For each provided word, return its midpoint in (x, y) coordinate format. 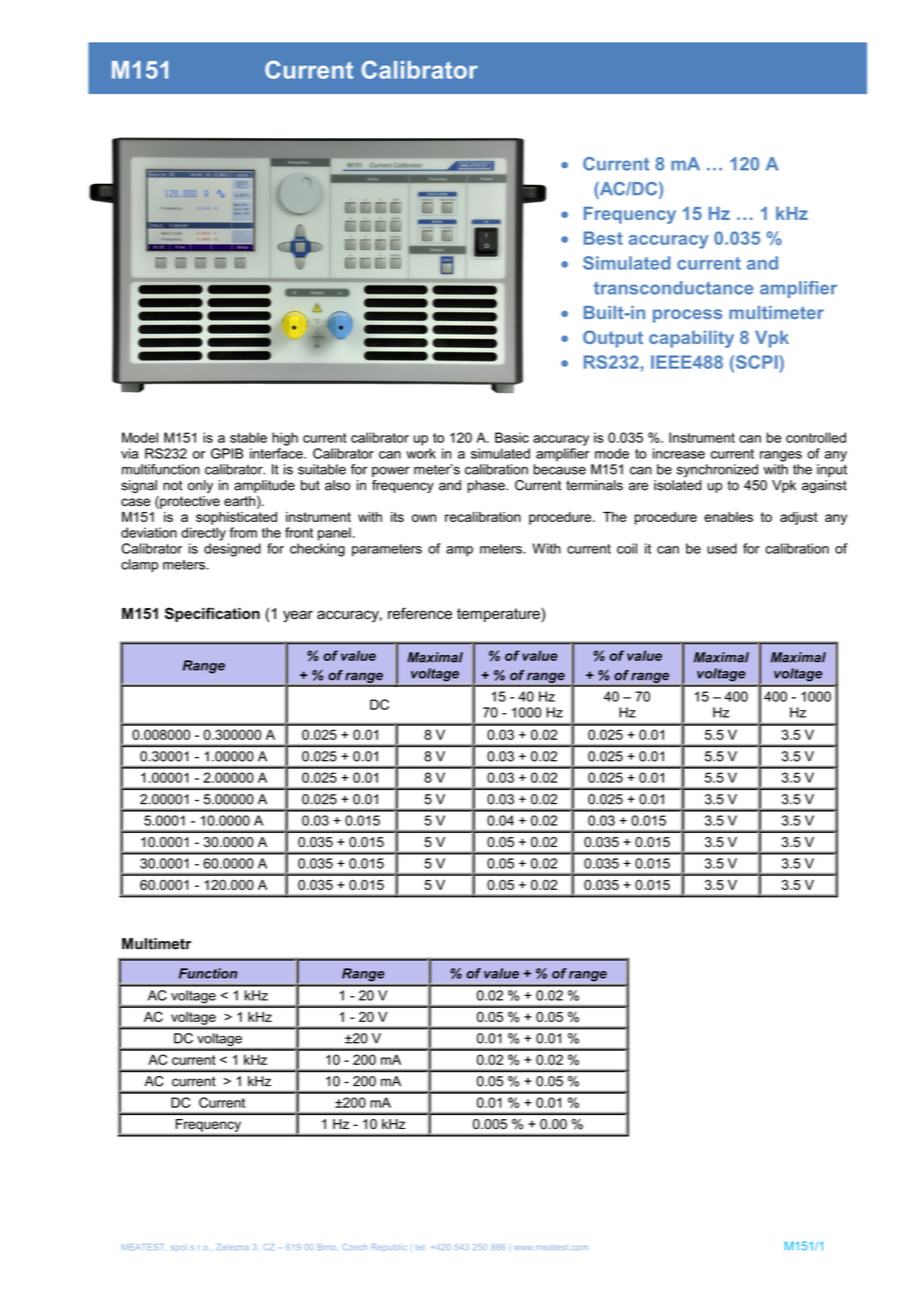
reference (420, 613)
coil (627, 548)
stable (248, 437)
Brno (327, 1247)
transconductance (673, 288)
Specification (212, 614)
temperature (499, 615)
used (722, 548)
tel (419, 1247)
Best (603, 238)
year (298, 616)
